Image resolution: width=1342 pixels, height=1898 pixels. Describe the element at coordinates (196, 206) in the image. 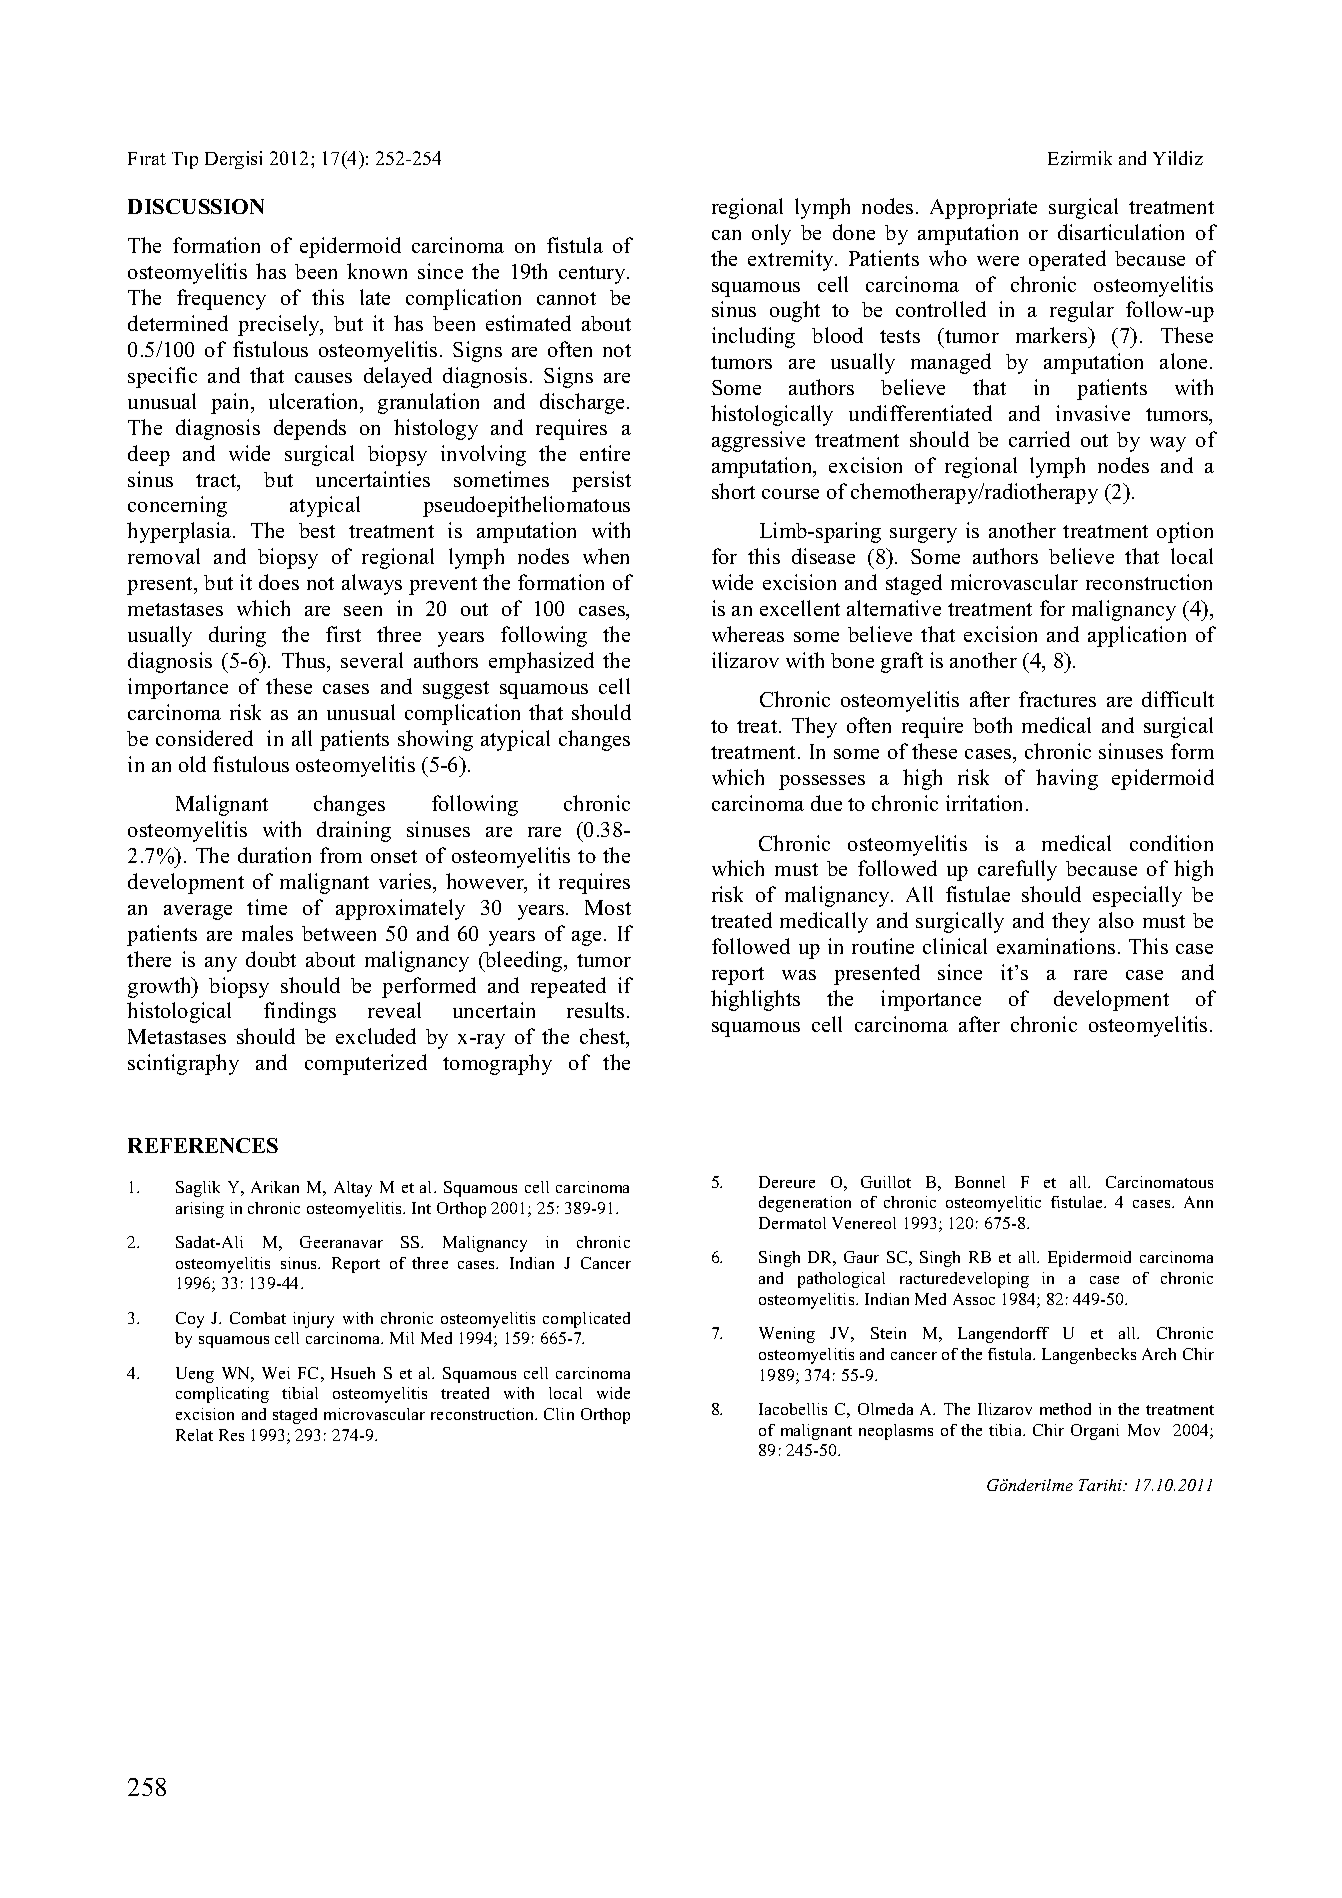

I see `DISCUSSION` at that location.
